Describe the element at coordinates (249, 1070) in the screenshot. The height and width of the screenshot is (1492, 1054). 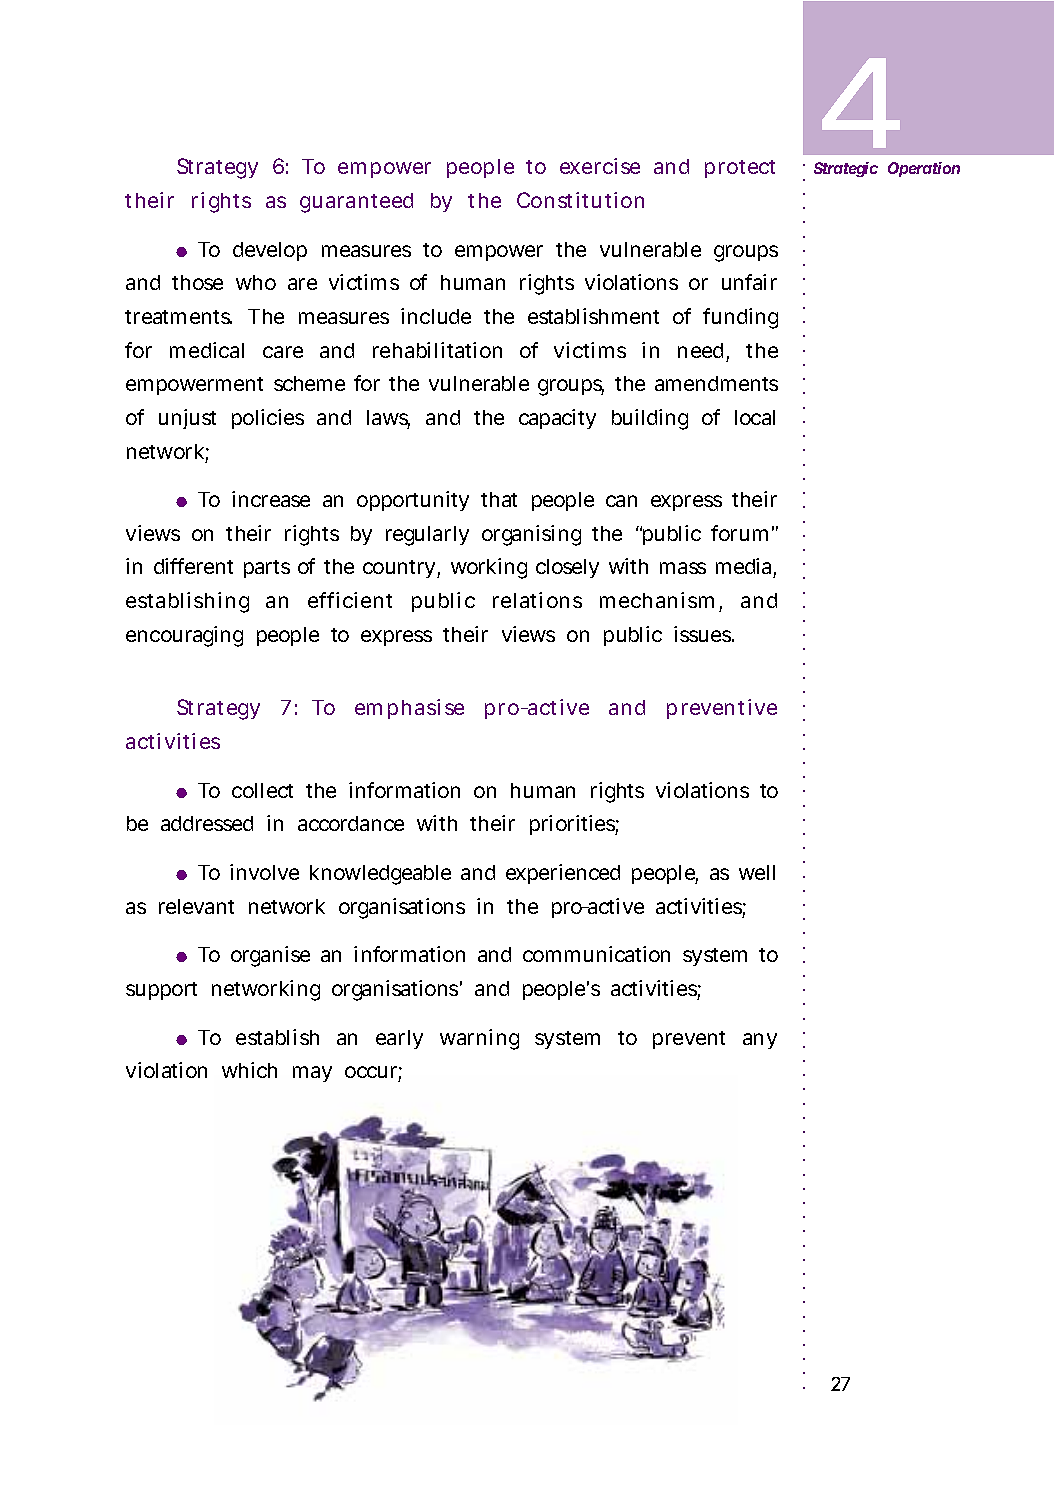
I see `which` at that location.
